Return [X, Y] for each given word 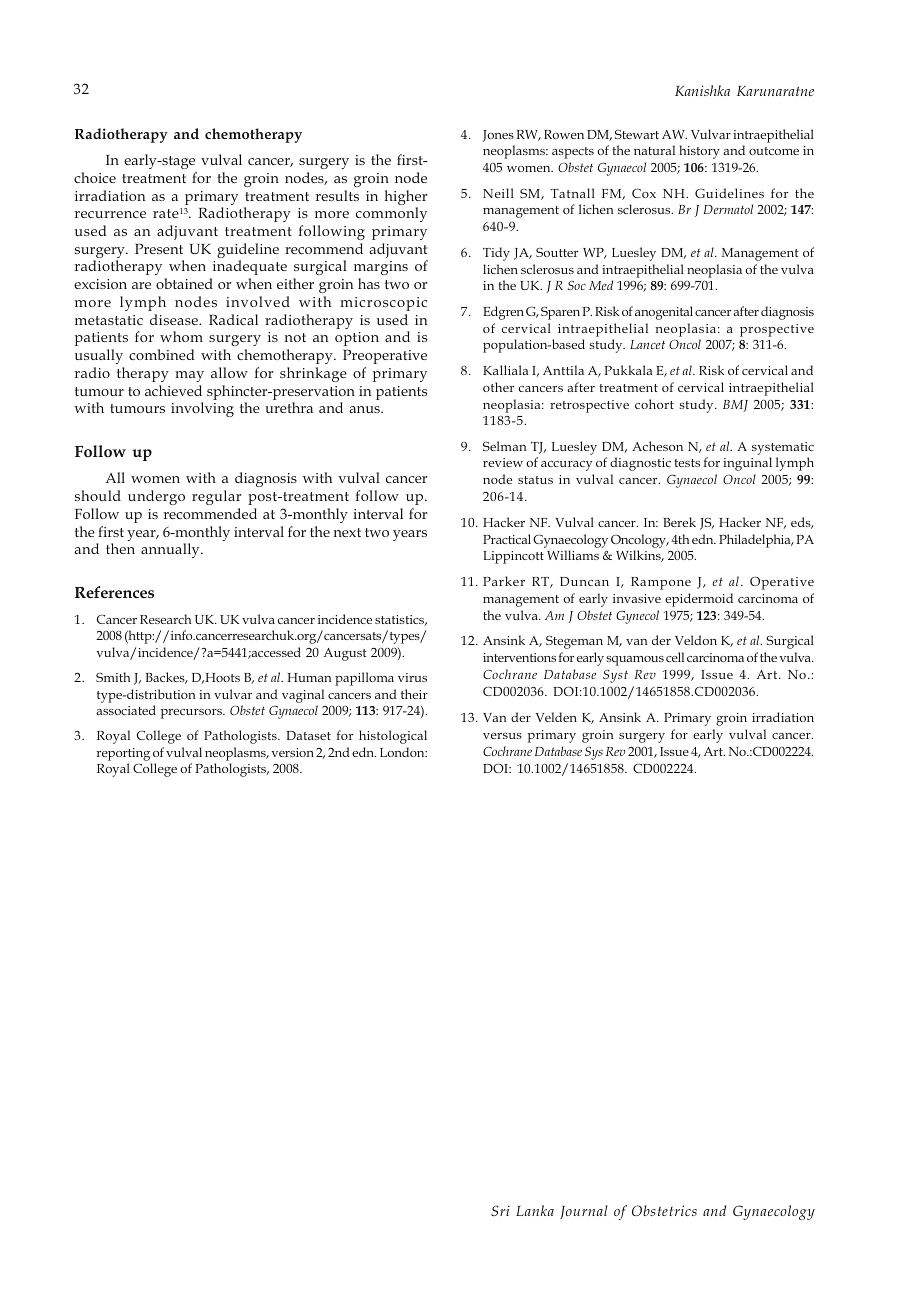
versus [502, 736]
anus [365, 409]
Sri [500, 1210]
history [699, 152]
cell [675, 657]
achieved [173, 390]
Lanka [535, 1210]
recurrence [110, 214]
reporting [123, 754]
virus [412, 677]
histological [393, 737]
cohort [654, 404]
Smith [113, 677]
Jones [498, 136]
